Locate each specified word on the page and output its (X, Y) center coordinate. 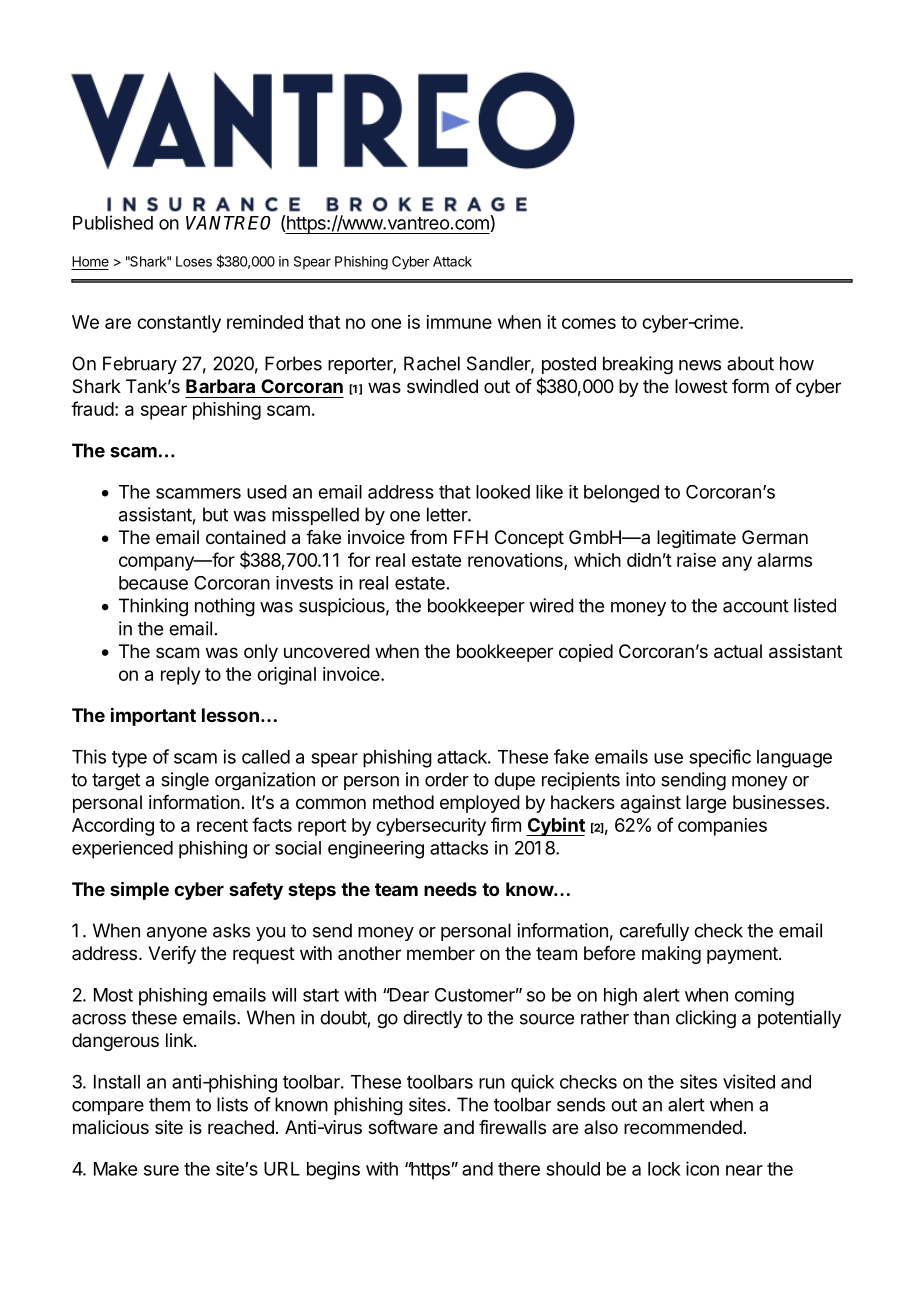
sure (161, 1170)
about (750, 363)
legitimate (696, 539)
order (447, 779)
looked (503, 492)
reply (180, 676)
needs (450, 889)
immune (459, 322)
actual (738, 651)
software (403, 1127)
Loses (194, 261)
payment (743, 955)
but (215, 514)
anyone (177, 934)
